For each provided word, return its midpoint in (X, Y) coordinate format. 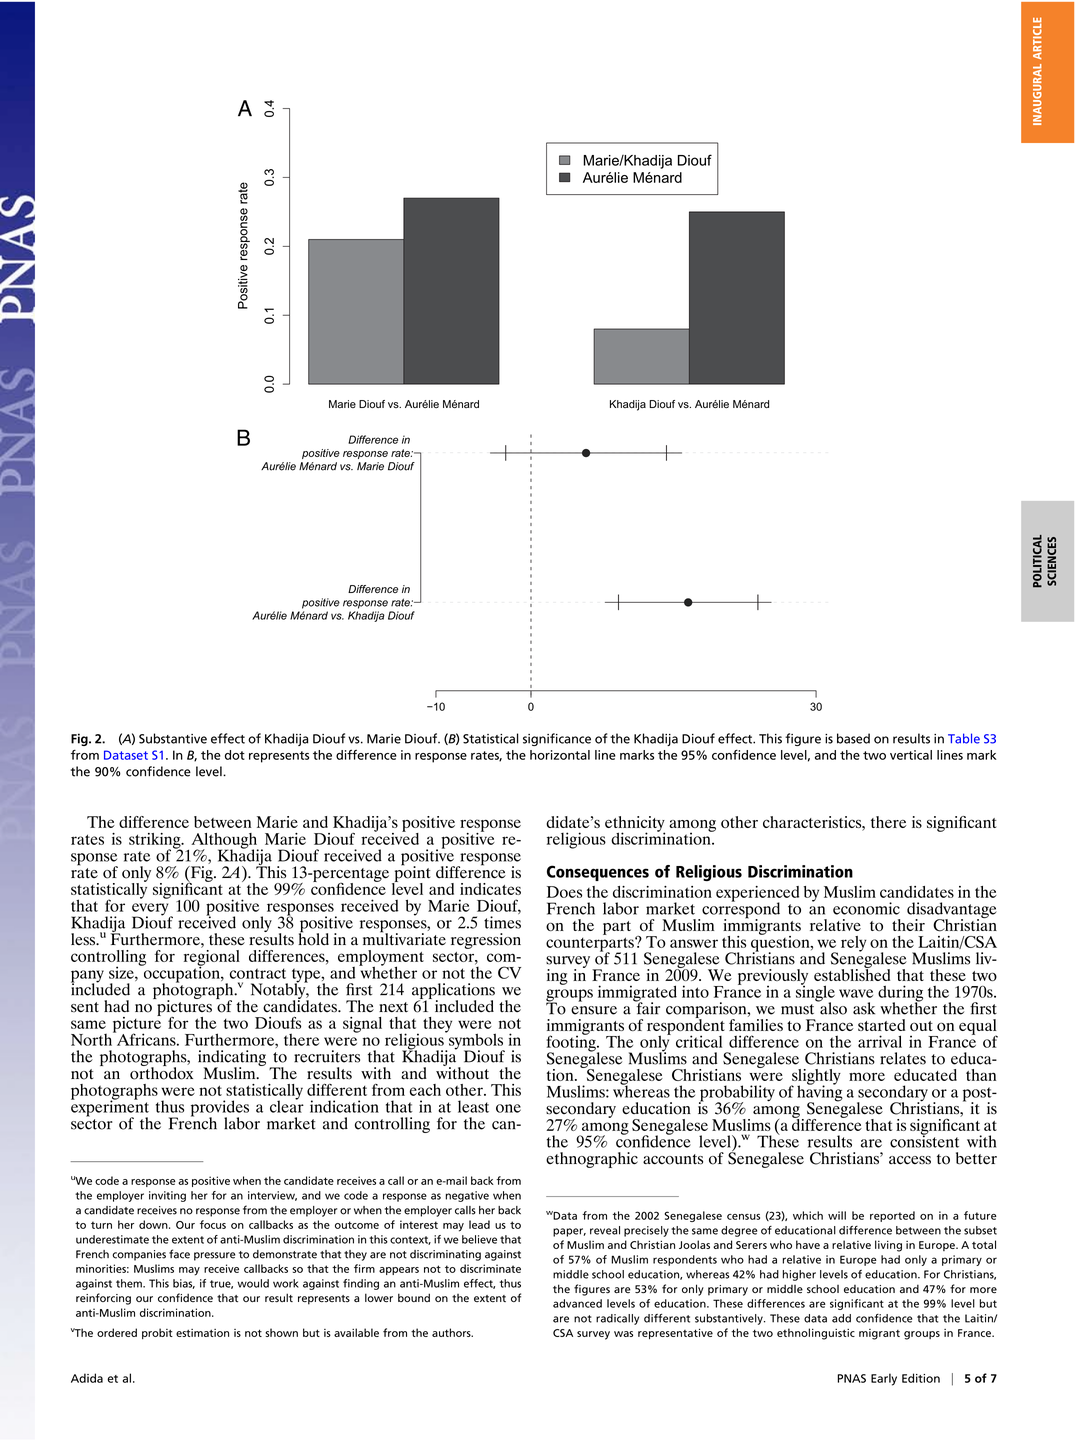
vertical (911, 755)
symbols (476, 1041)
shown (281, 1332)
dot (235, 755)
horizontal (560, 755)
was (623, 1334)
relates (903, 1058)
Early (884, 1379)
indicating (232, 1059)
